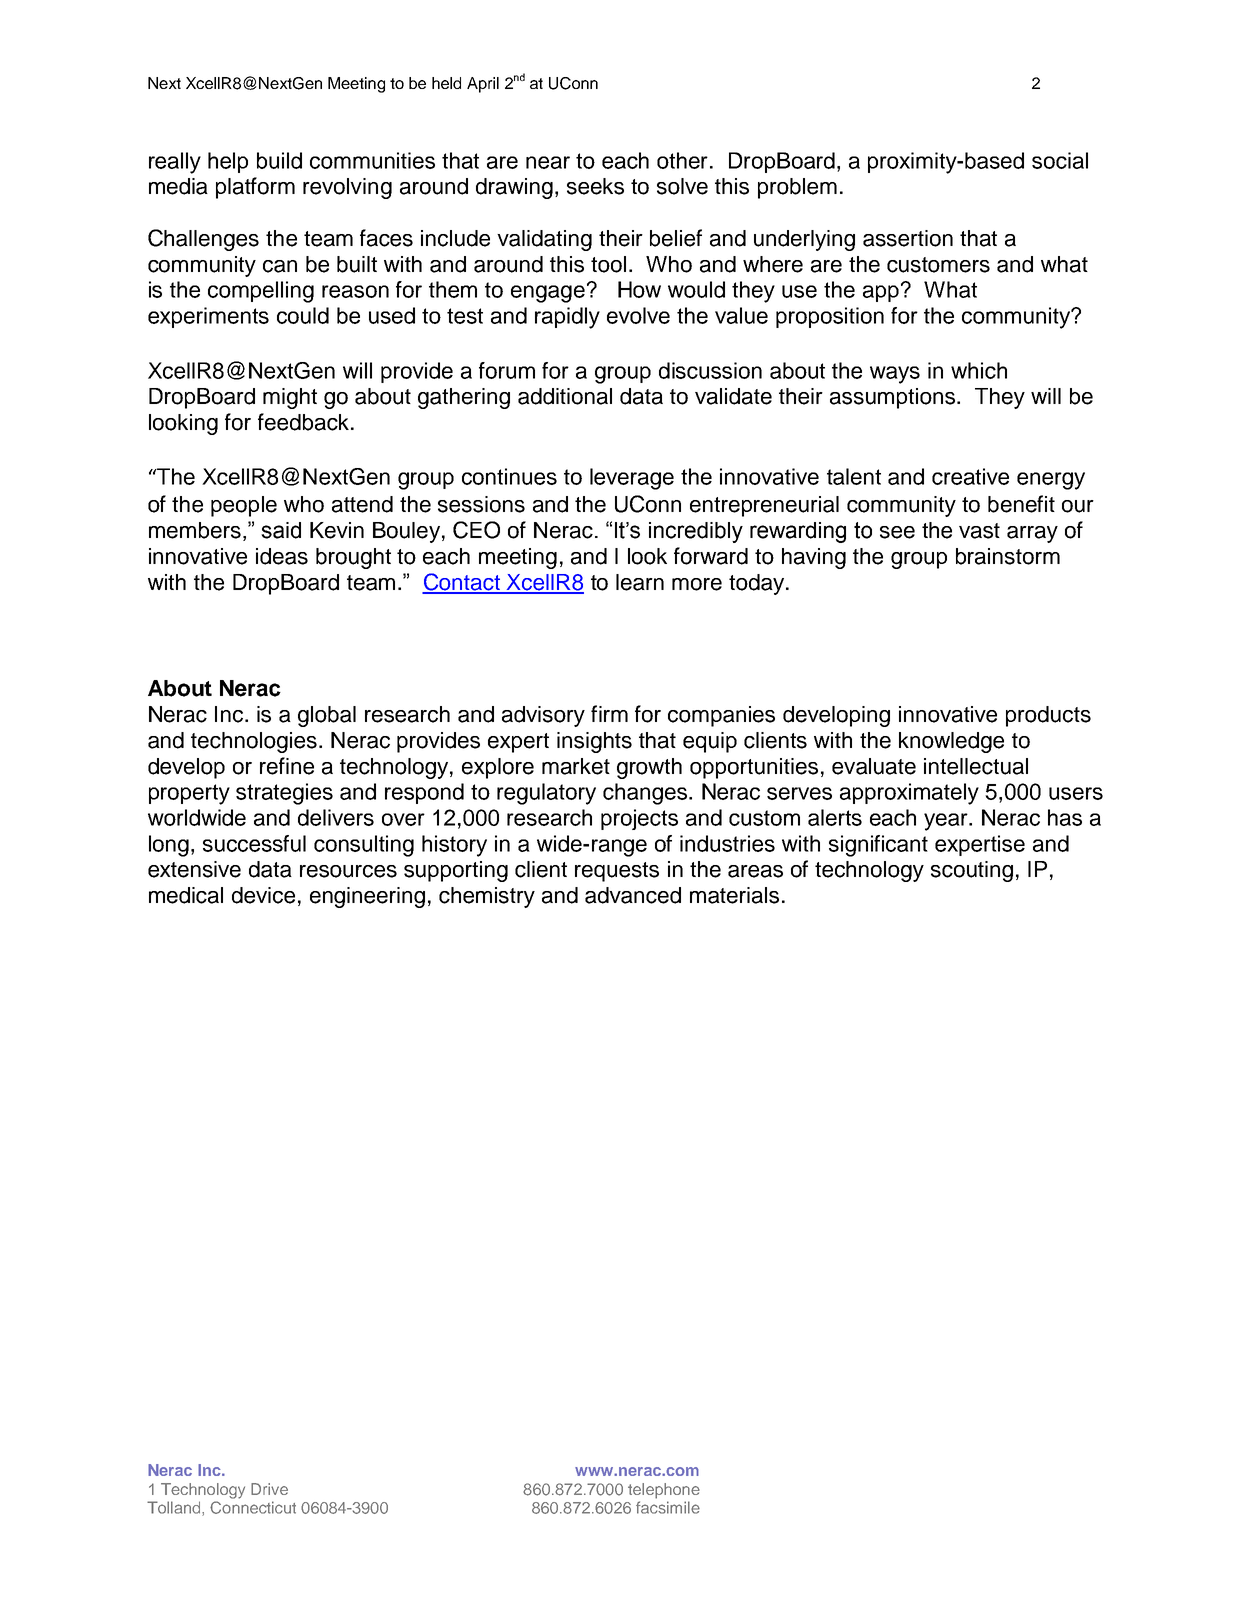  Describe the element at coordinates (664, 1491) in the document. I see `telephone` at that location.
